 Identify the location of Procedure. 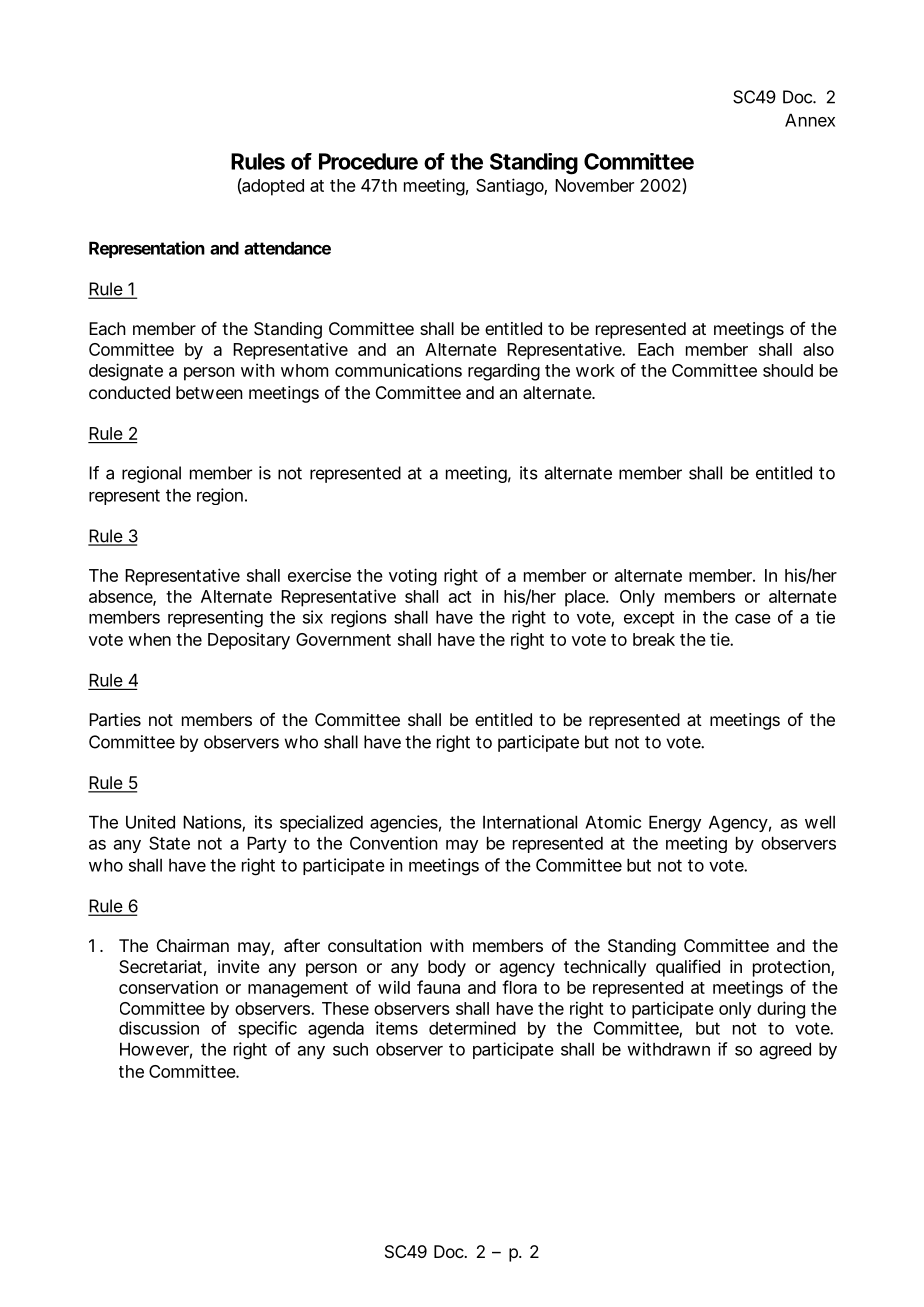
(368, 161).
